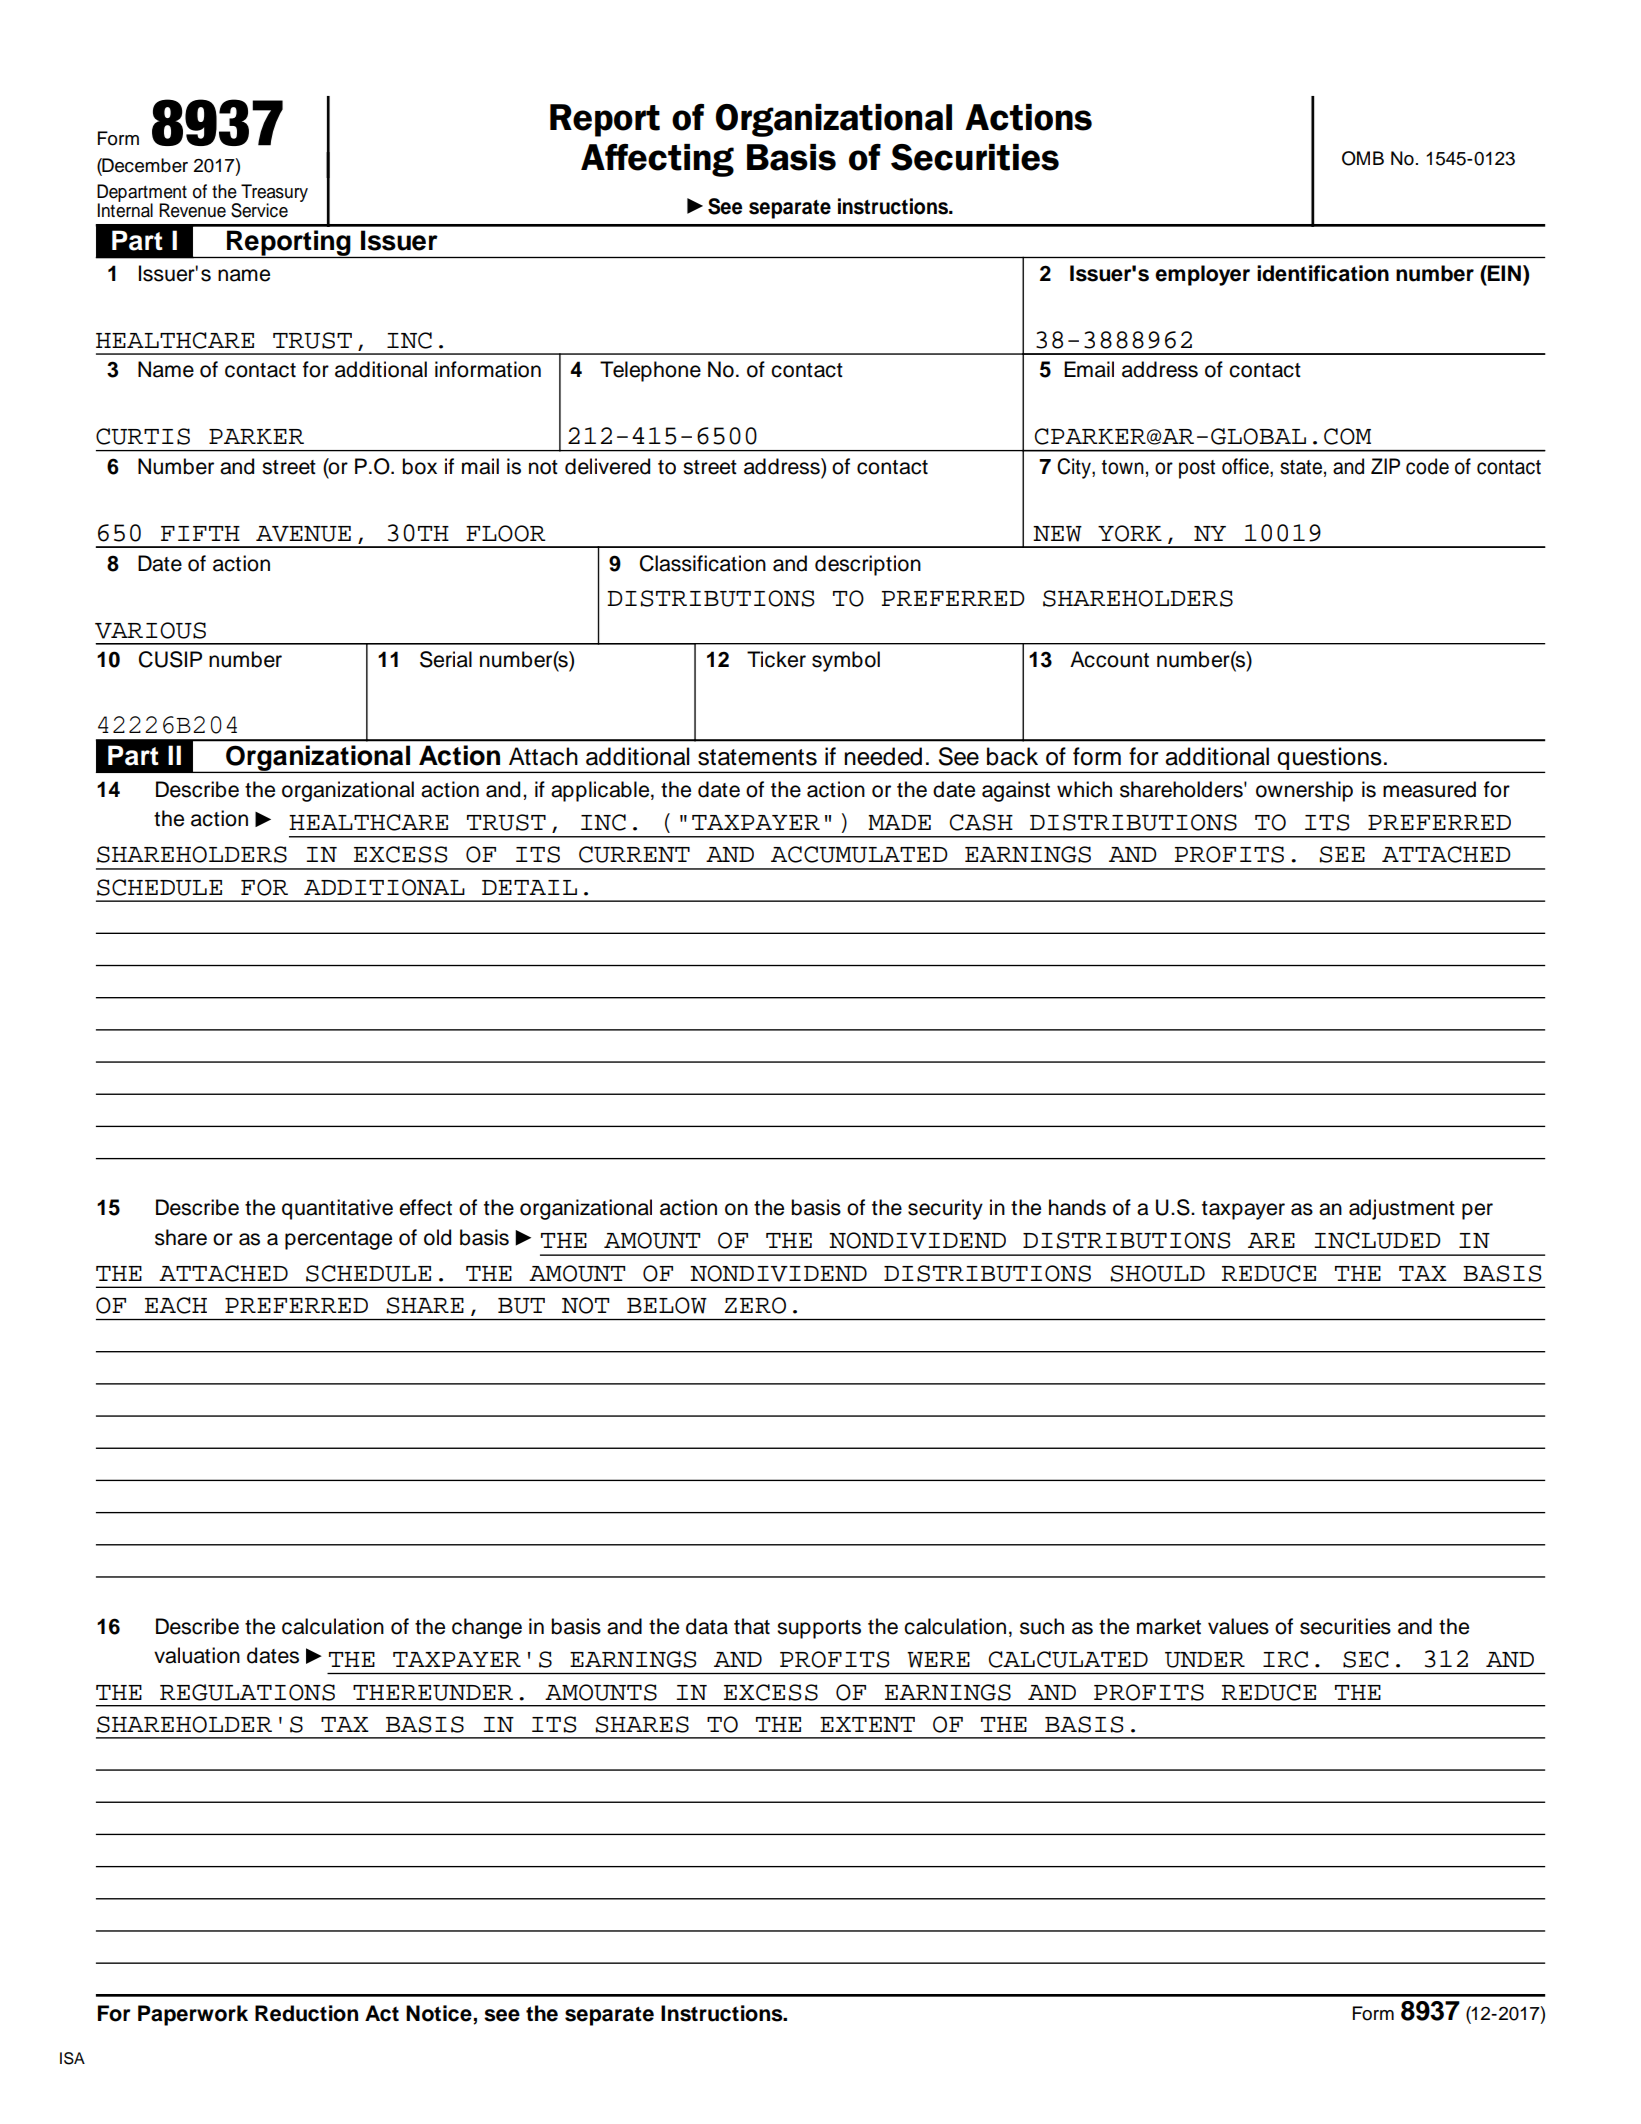 The width and height of the document is (1641, 2124). I want to click on adjustment, so click(1402, 1209).
